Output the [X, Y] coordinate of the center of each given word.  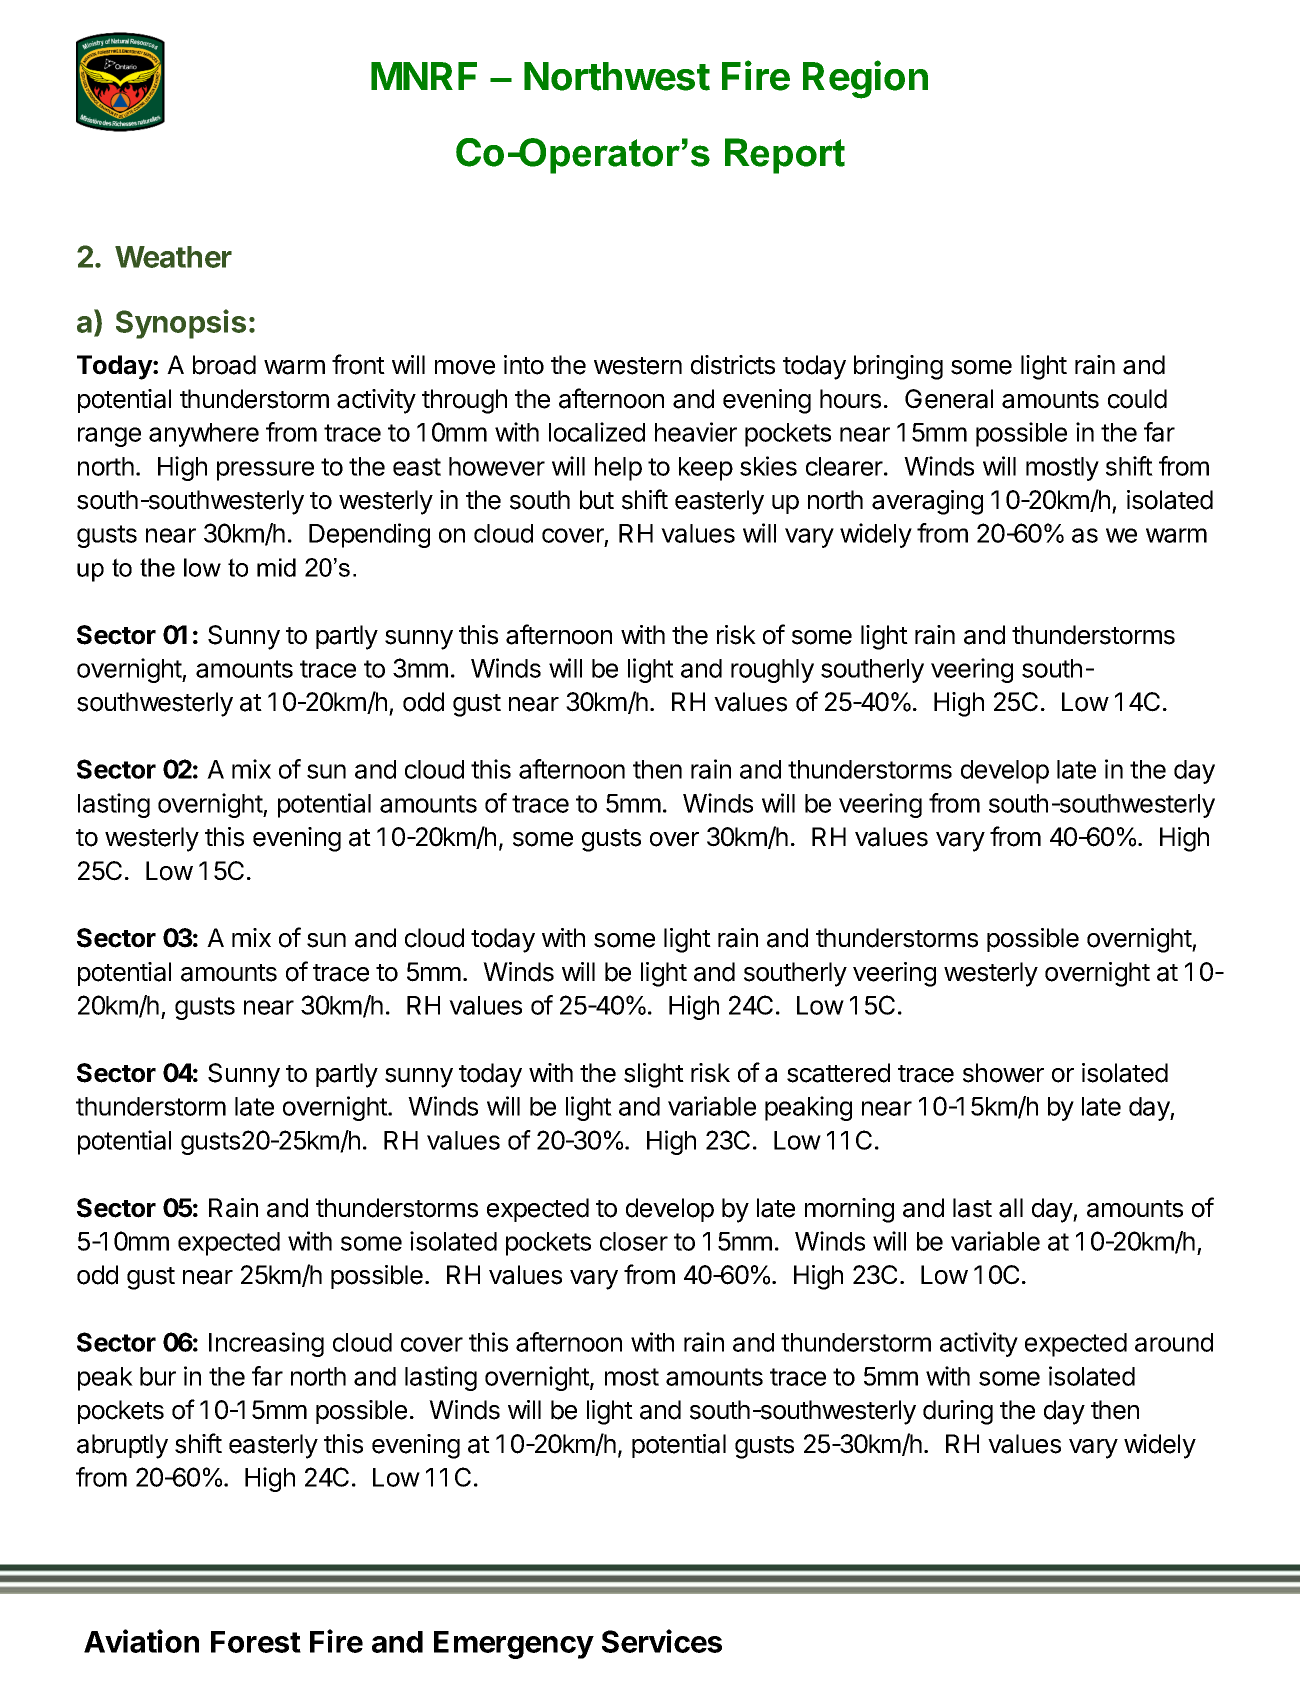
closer [634, 1241]
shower [1003, 1073]
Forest [256, 1642]
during [958, 1412]
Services [662, 1641]
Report [785, 156]
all [1011, 1208]
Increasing [266, 1344]
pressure [265, 471]
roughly [772, 671]
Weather [173, 257]
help [618, 469]
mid [276, 567]
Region [865, 79]
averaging [927, 502]
